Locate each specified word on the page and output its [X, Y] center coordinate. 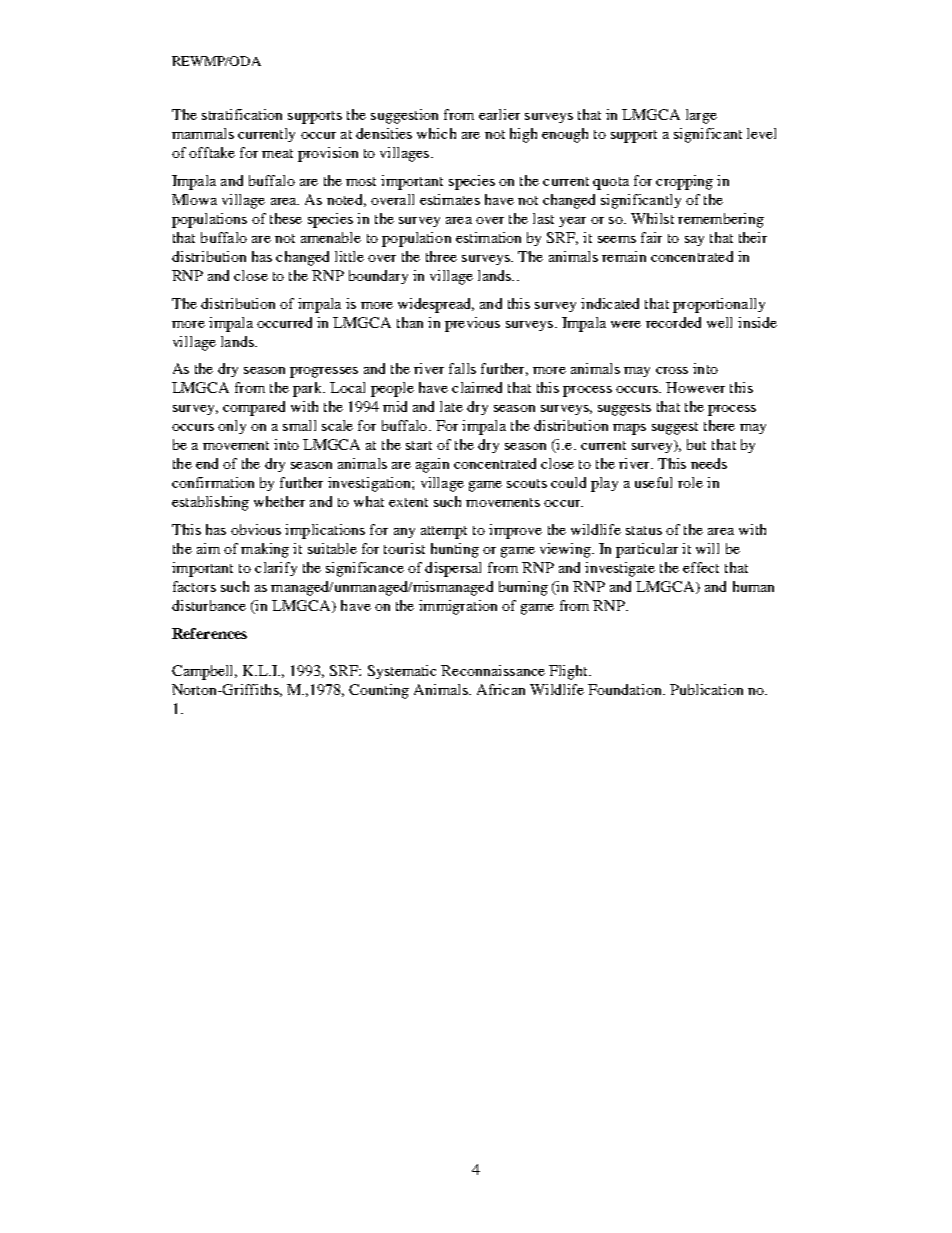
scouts [527, 483]
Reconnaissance [493, 670]
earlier [499, 114]
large [701, 116]
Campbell [204, 672]
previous [472, 324]
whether [279, 501]
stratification [242, 114]
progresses [324, 372]
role [690, 482]
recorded [673, 322]
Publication [706, 689]
